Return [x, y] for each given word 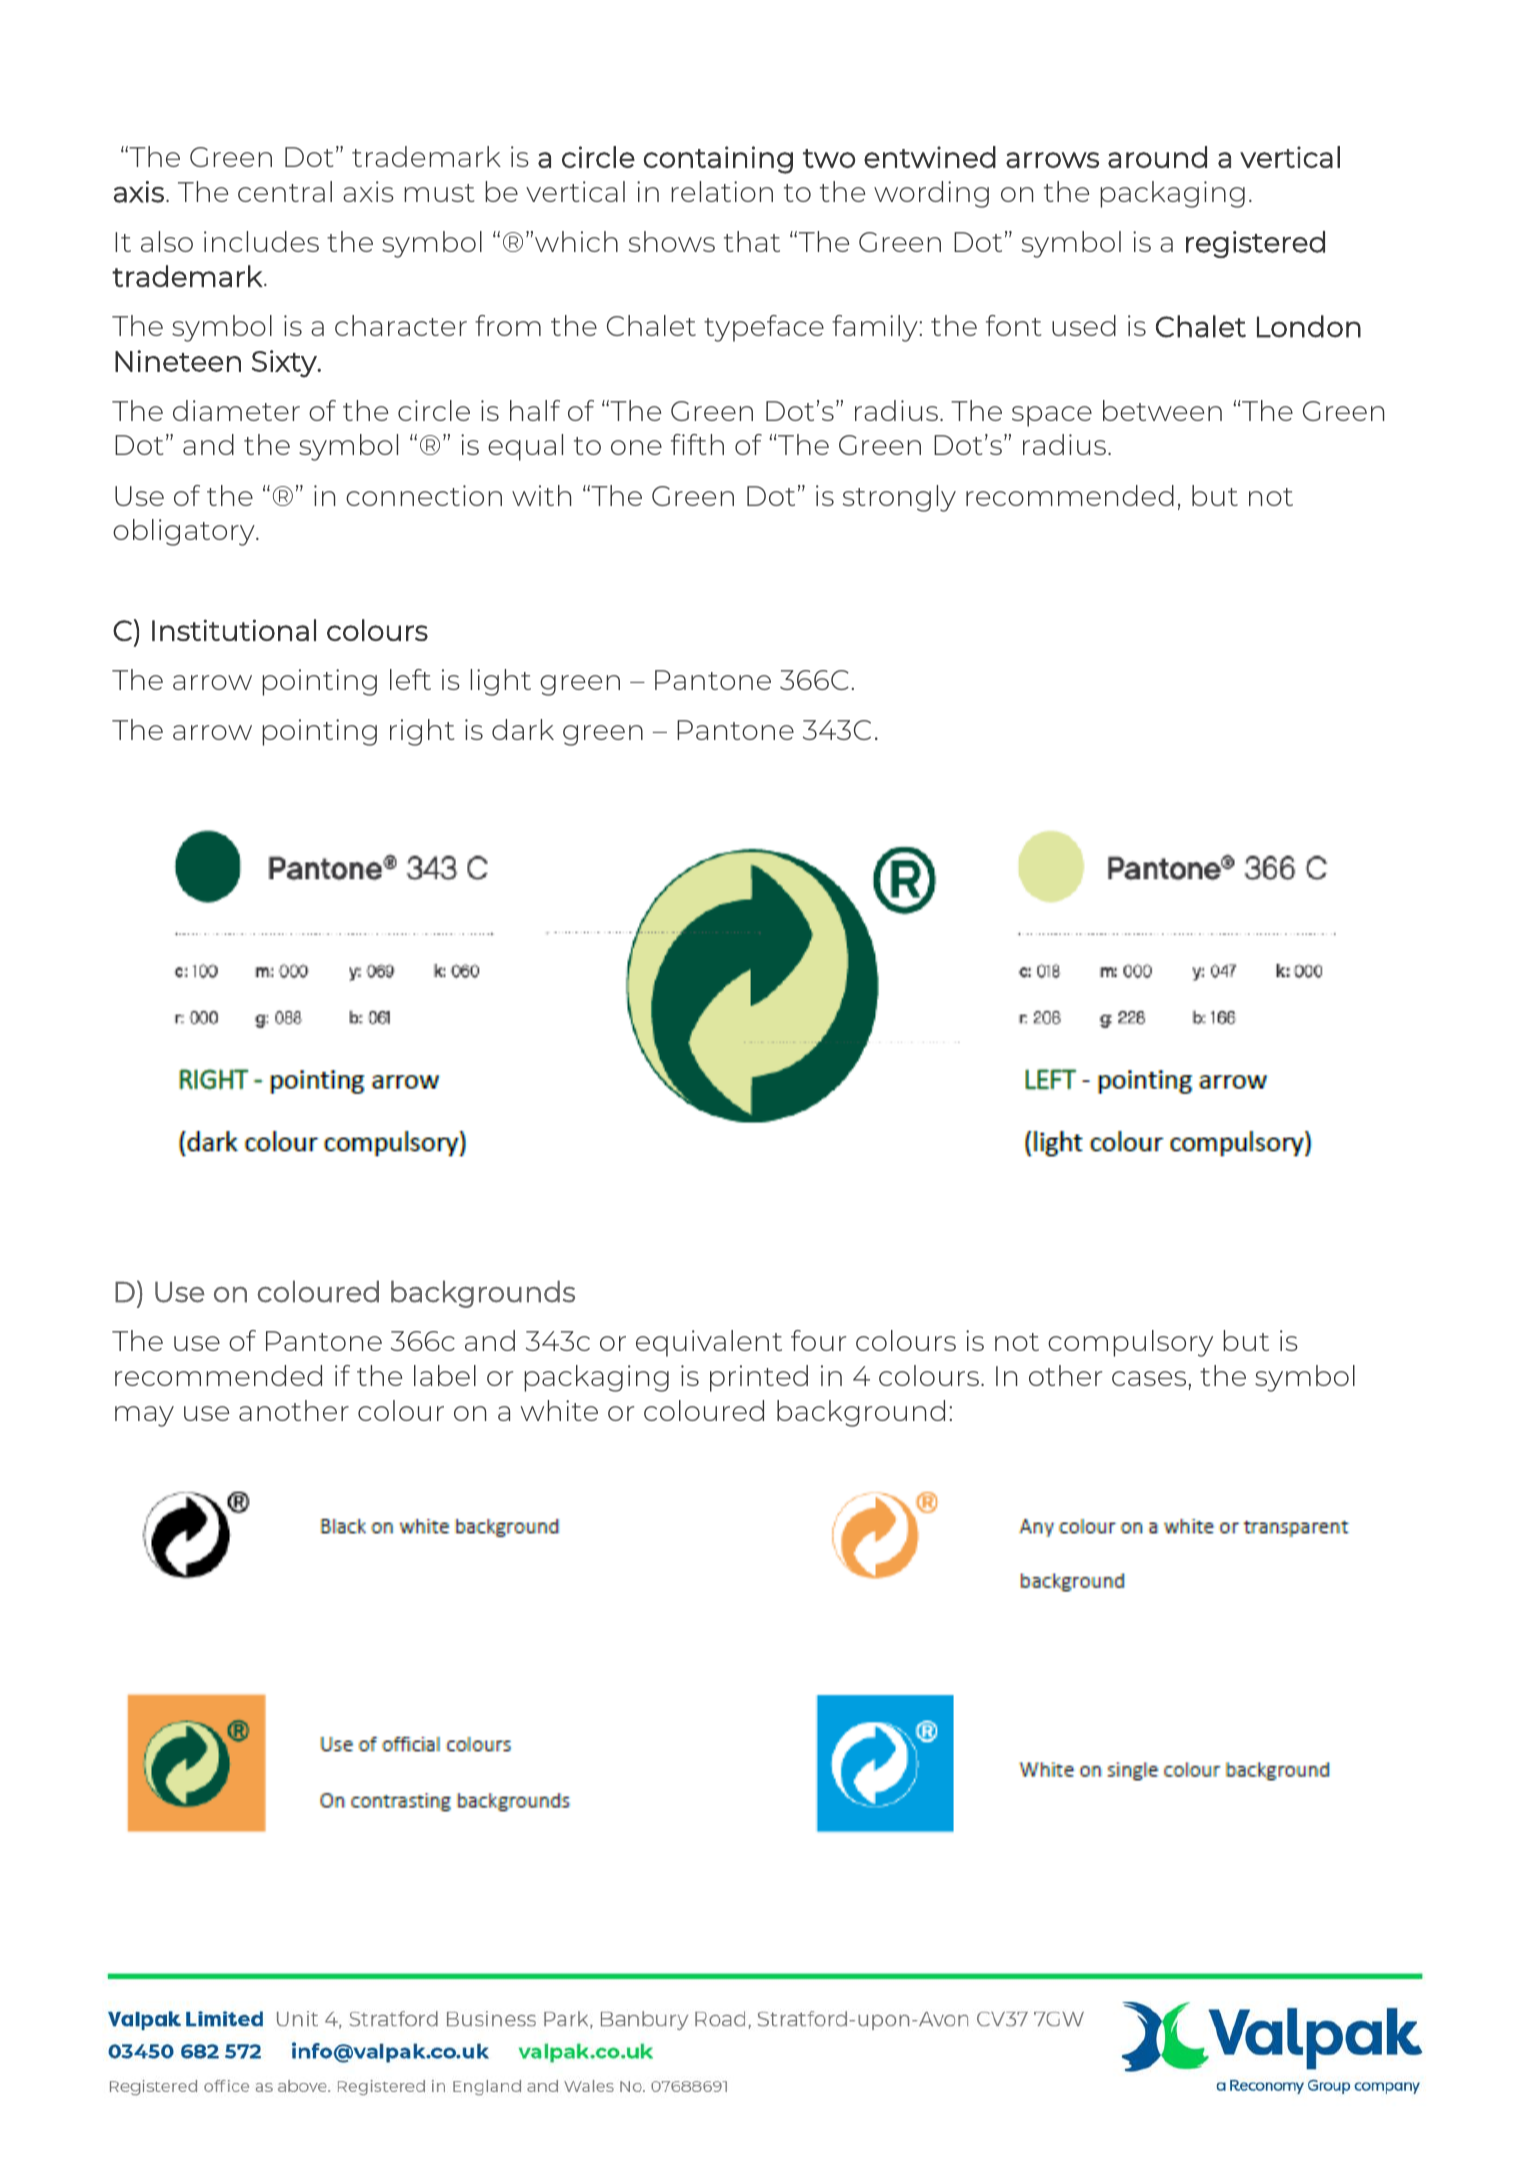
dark [523, 729]
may [144, 1416]
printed [759, 1378]
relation [722, 191]
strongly [899, 498]
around [1157, 157]
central [285, 191]
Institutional [234, 630]
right [422, 732]
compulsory [1130, 1343]
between [1162, 410]
